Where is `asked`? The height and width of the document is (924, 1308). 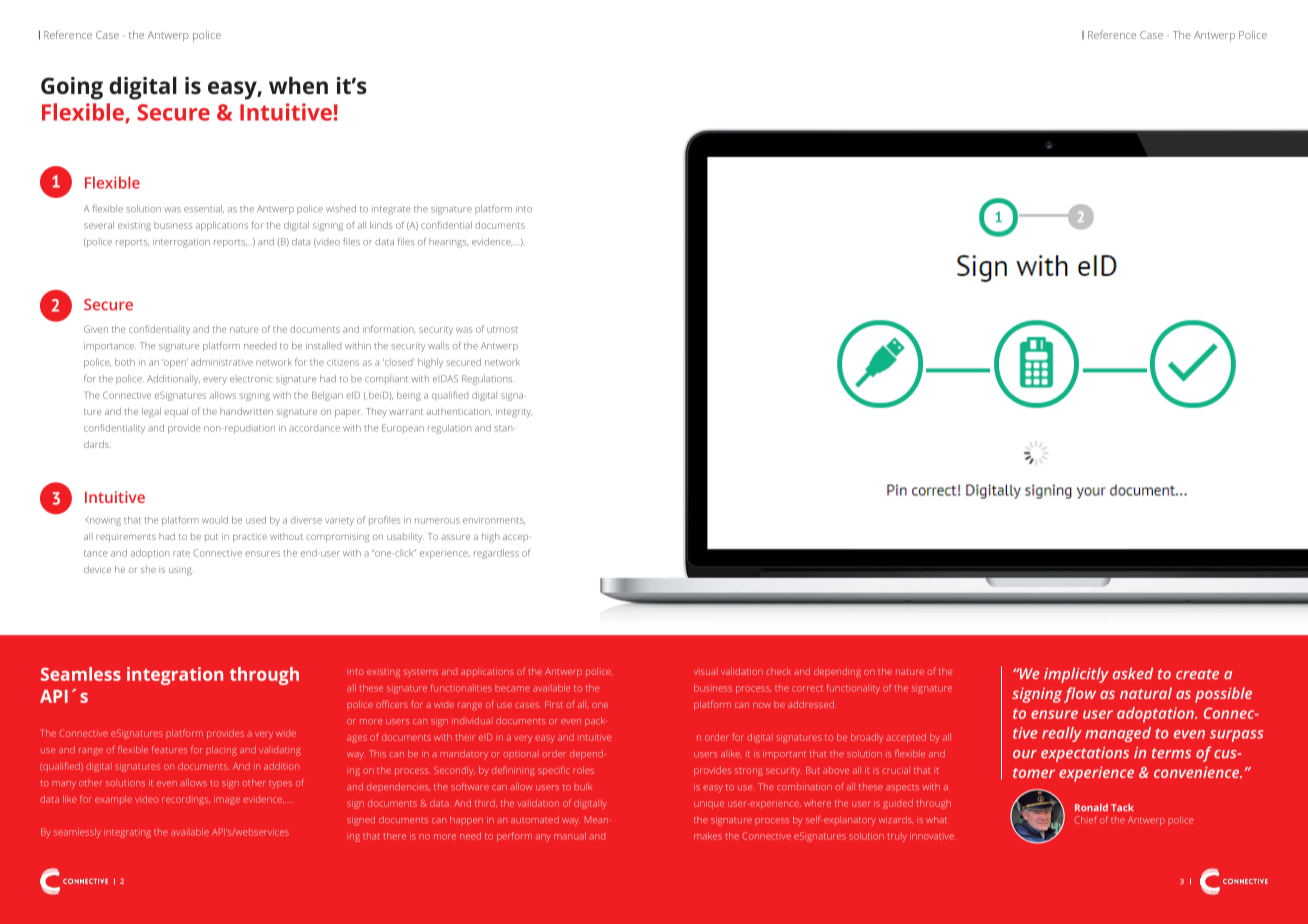 asked is located at coordinates (1133, 673).
